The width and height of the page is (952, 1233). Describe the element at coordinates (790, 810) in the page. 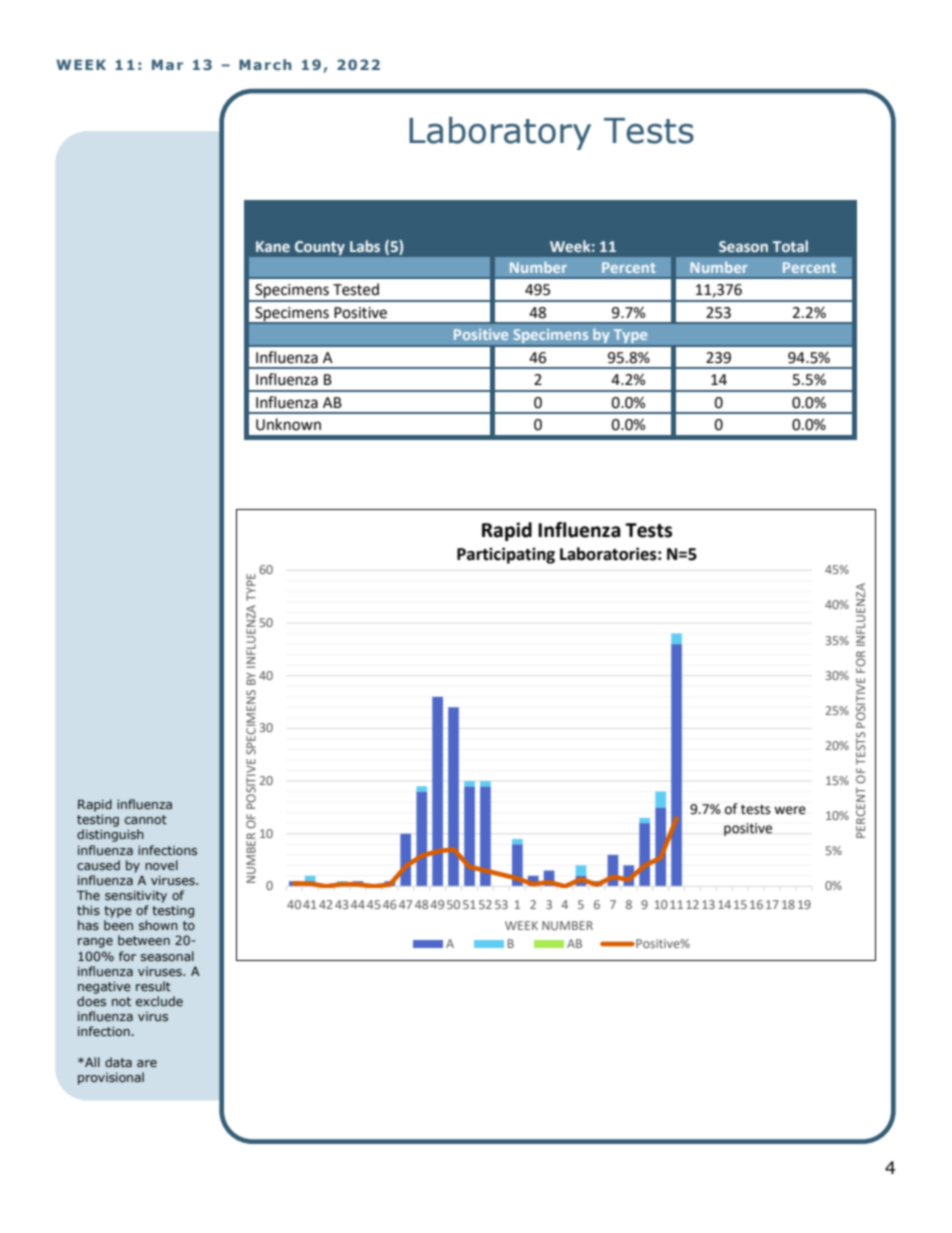

I see `were` at that location.
